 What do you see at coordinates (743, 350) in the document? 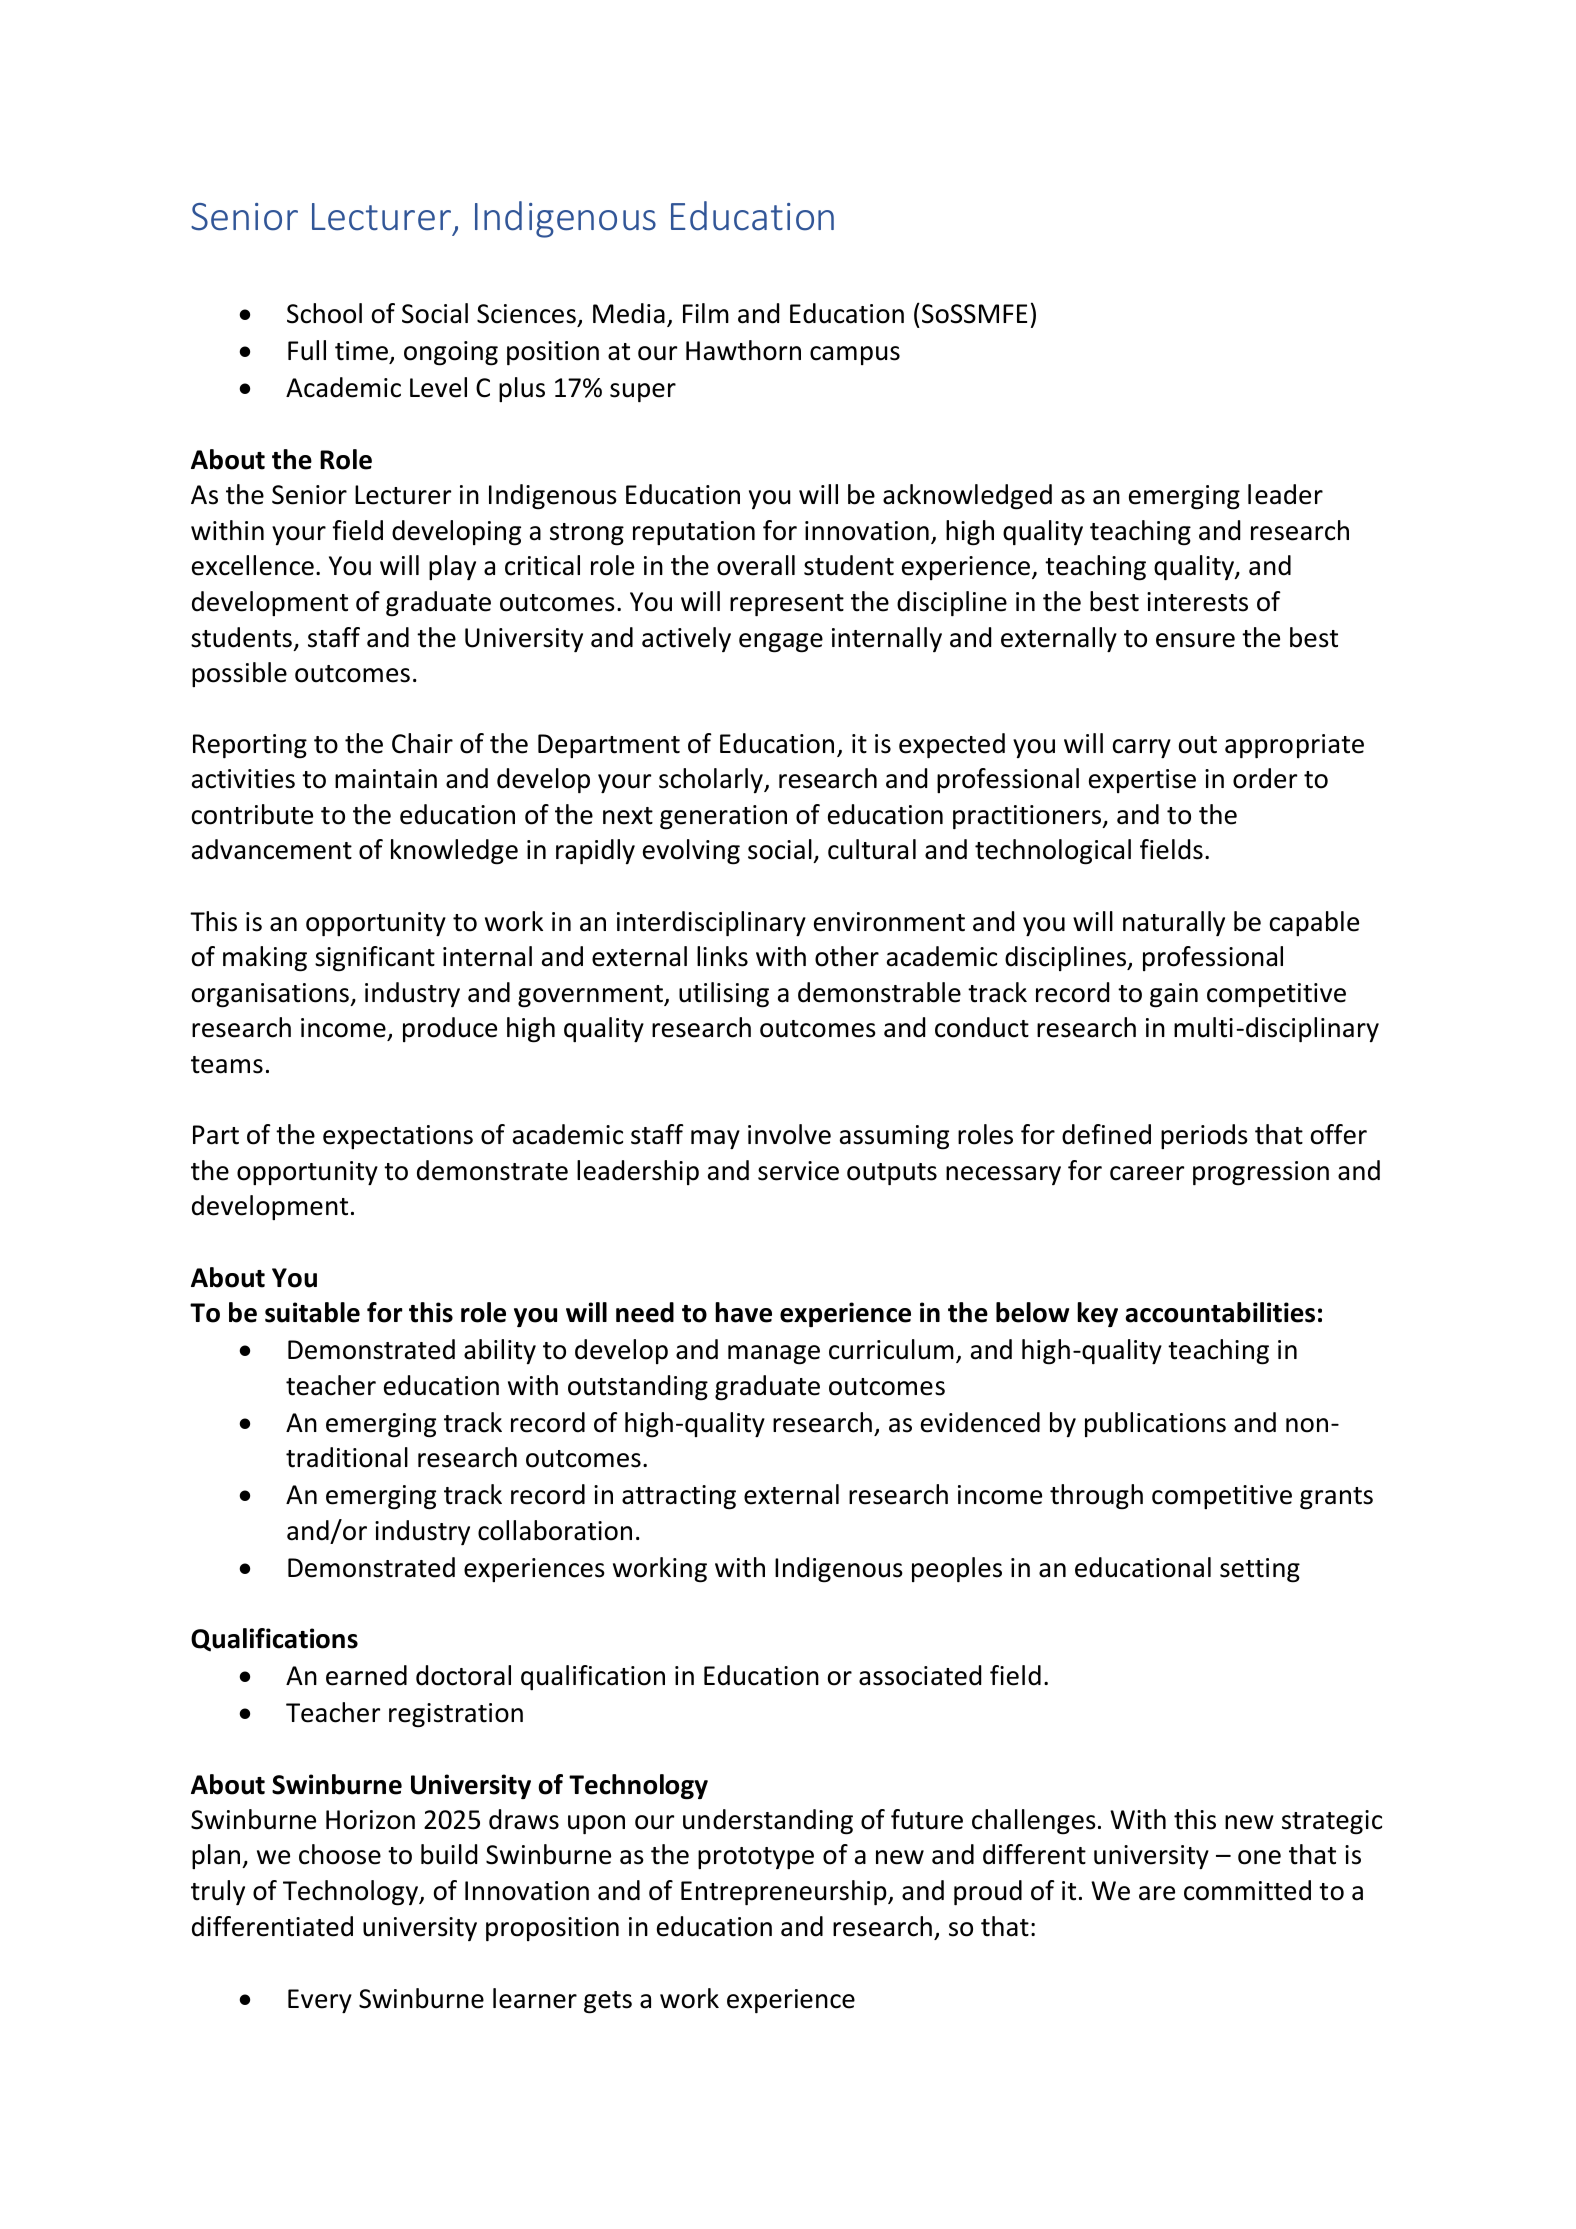
I see `Hawthorn` at bounding box center [743, 350].
